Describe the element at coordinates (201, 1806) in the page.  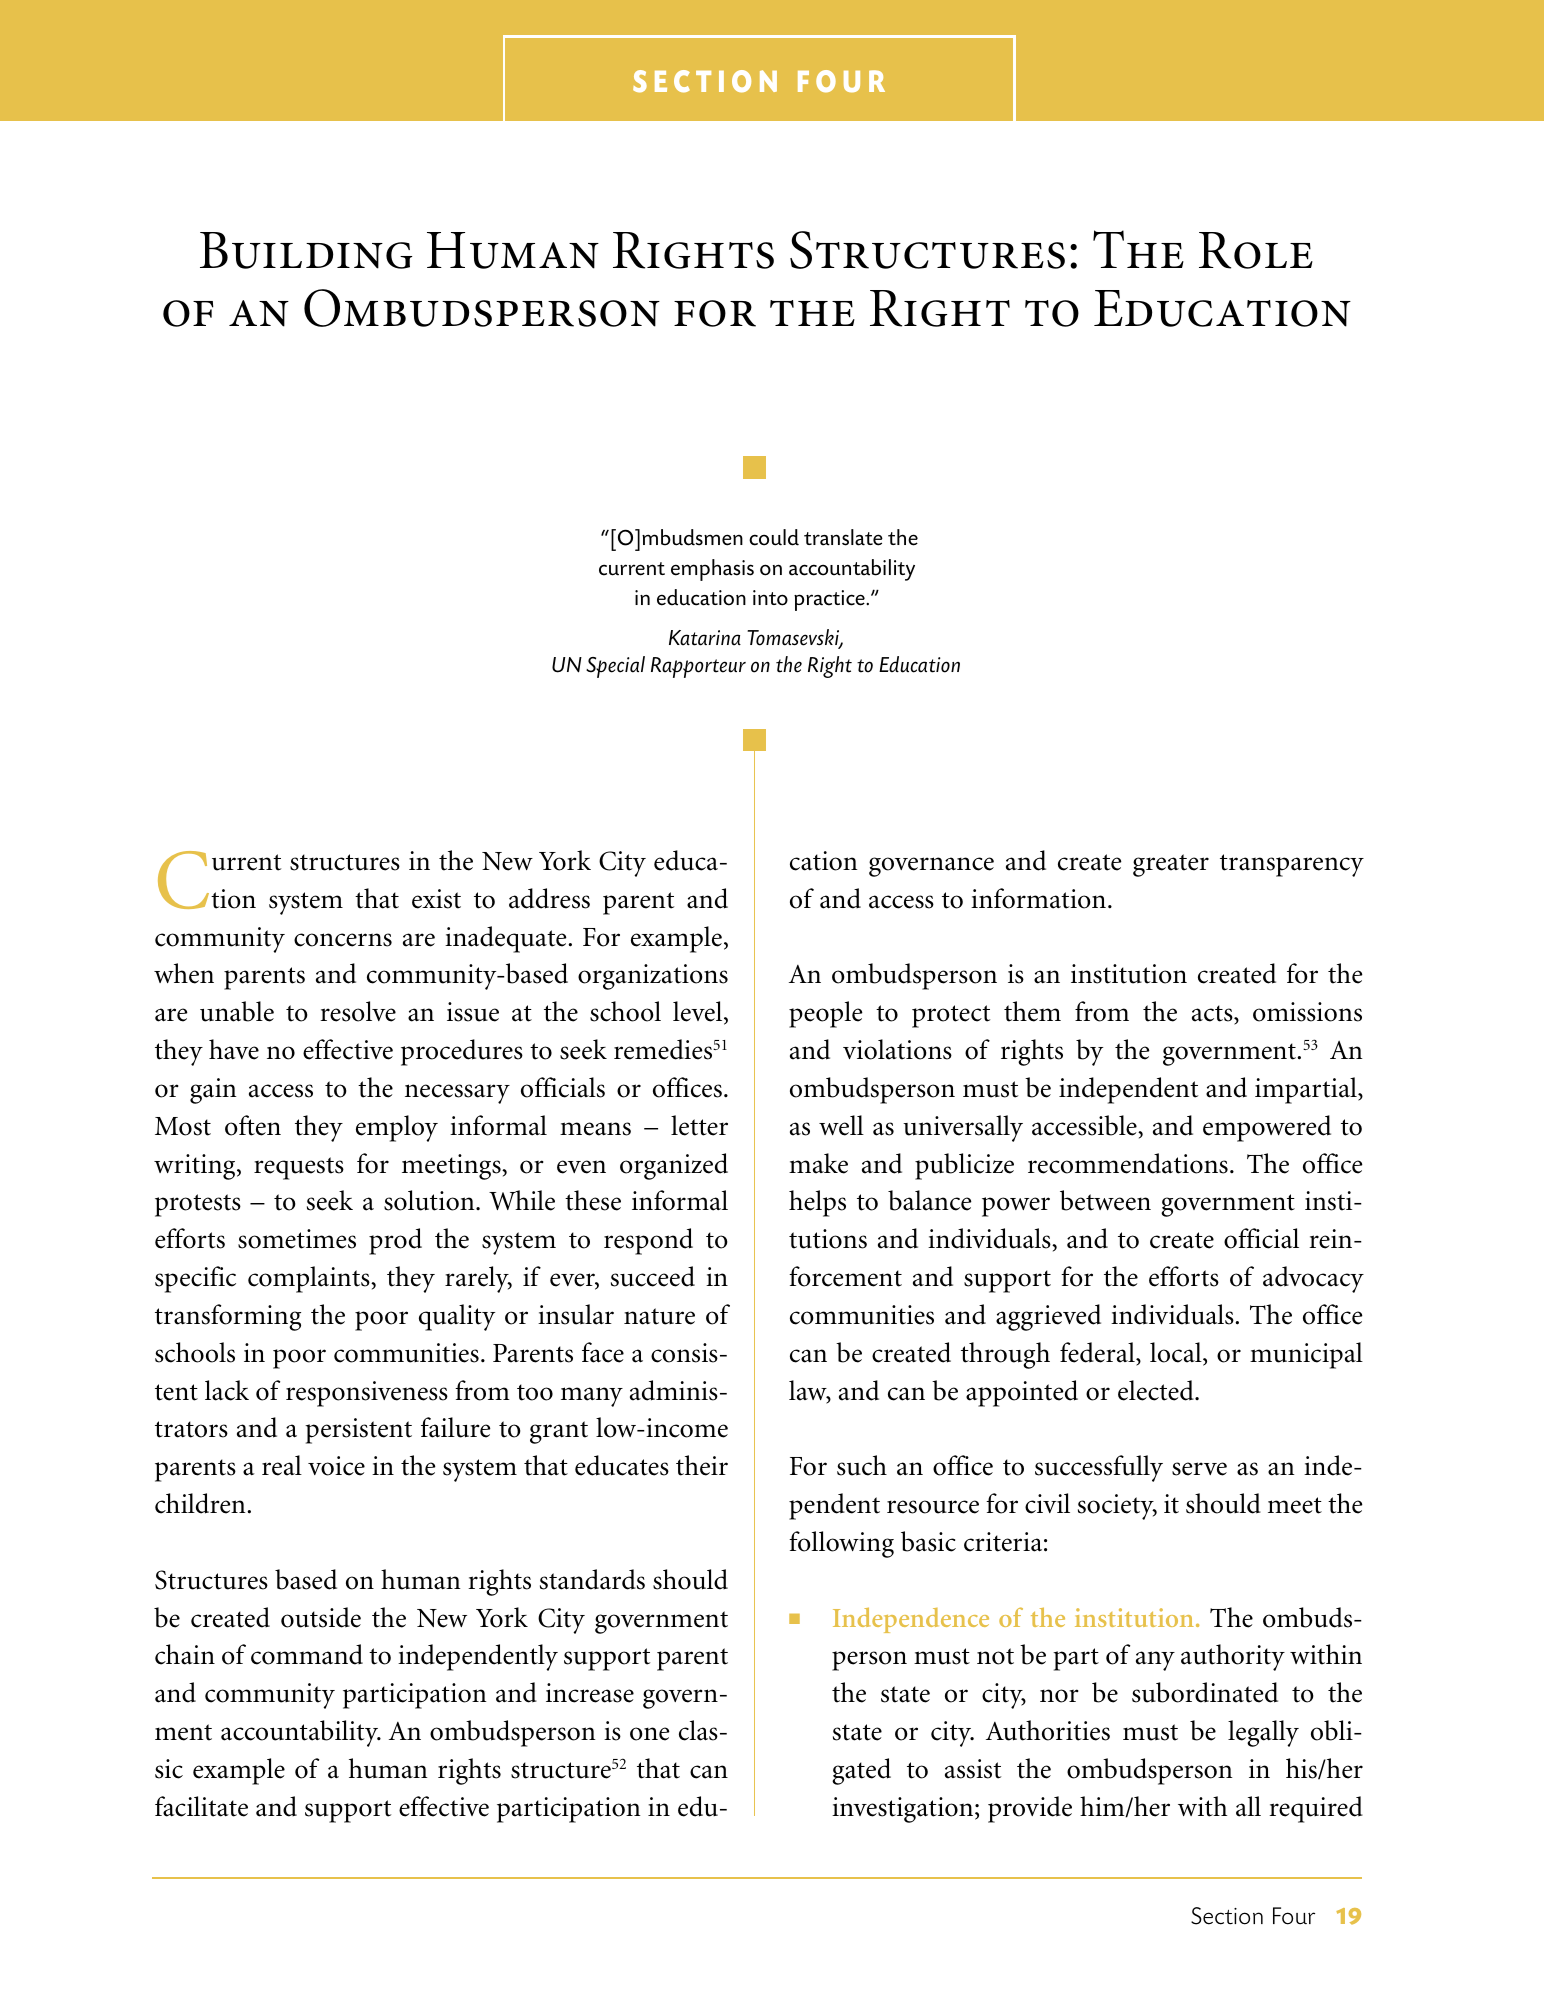
I see `facilitate` at that location.
